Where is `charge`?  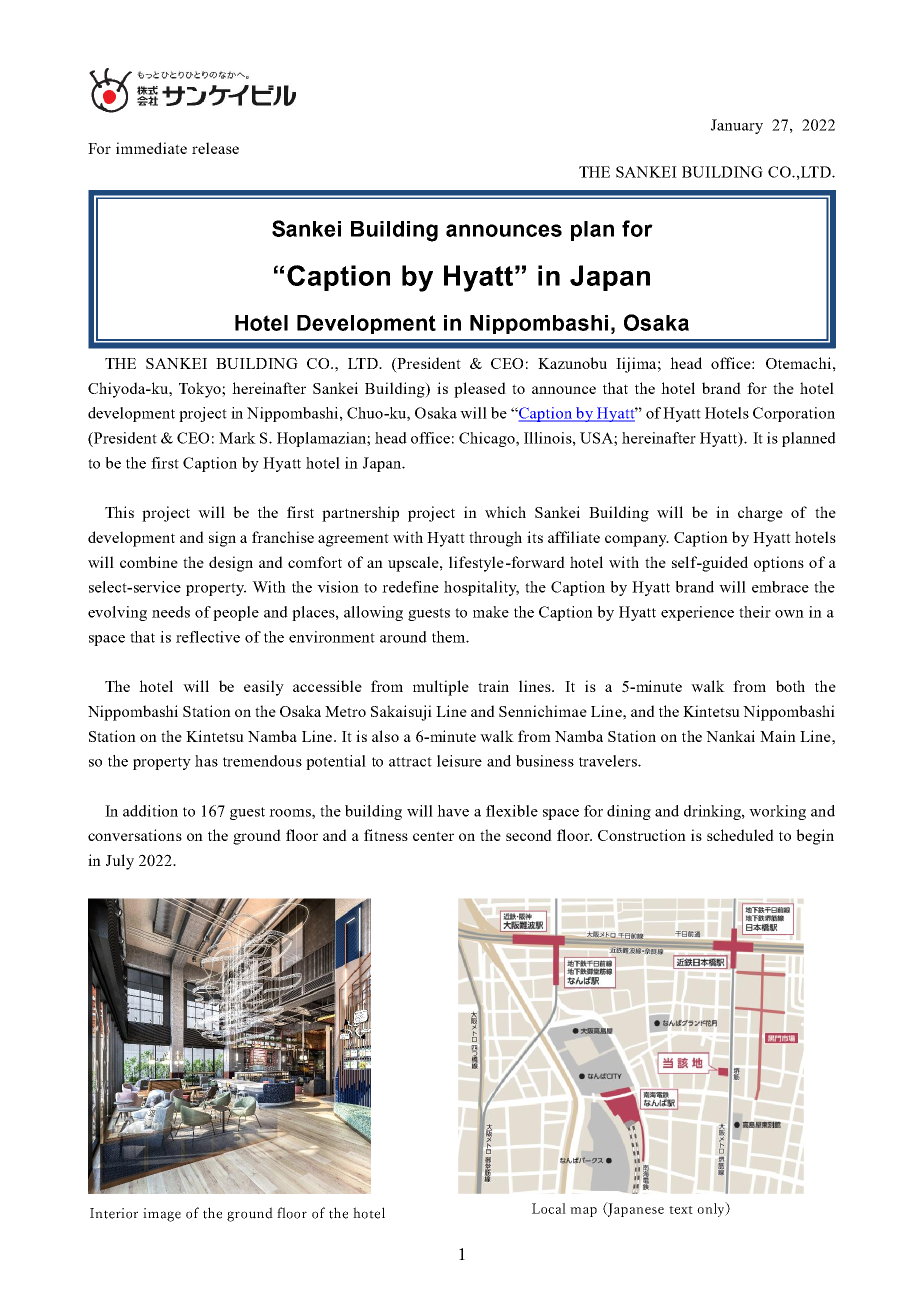 charge is located at coordinates (760, 514).
